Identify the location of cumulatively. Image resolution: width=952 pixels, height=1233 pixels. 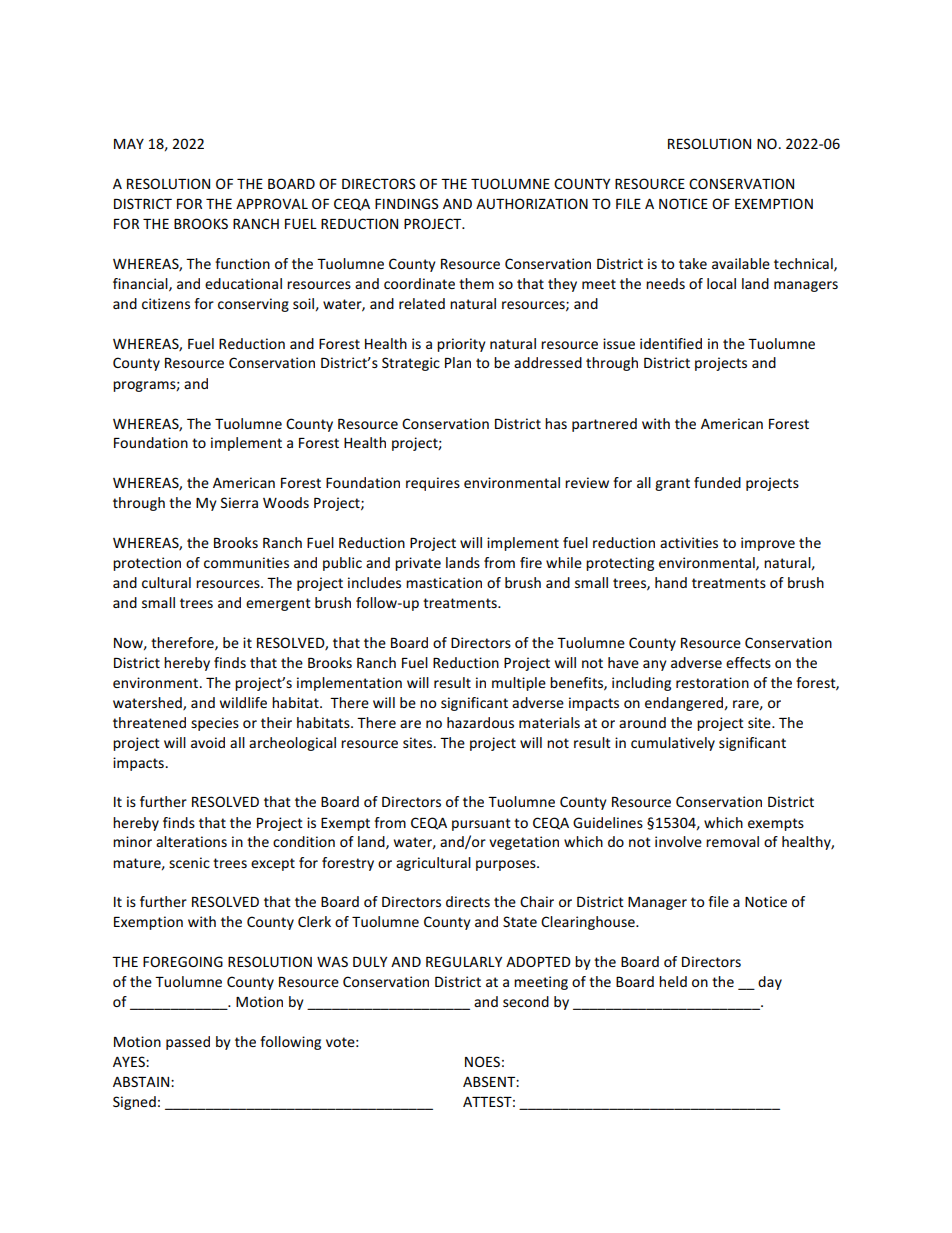
(673, 744).
